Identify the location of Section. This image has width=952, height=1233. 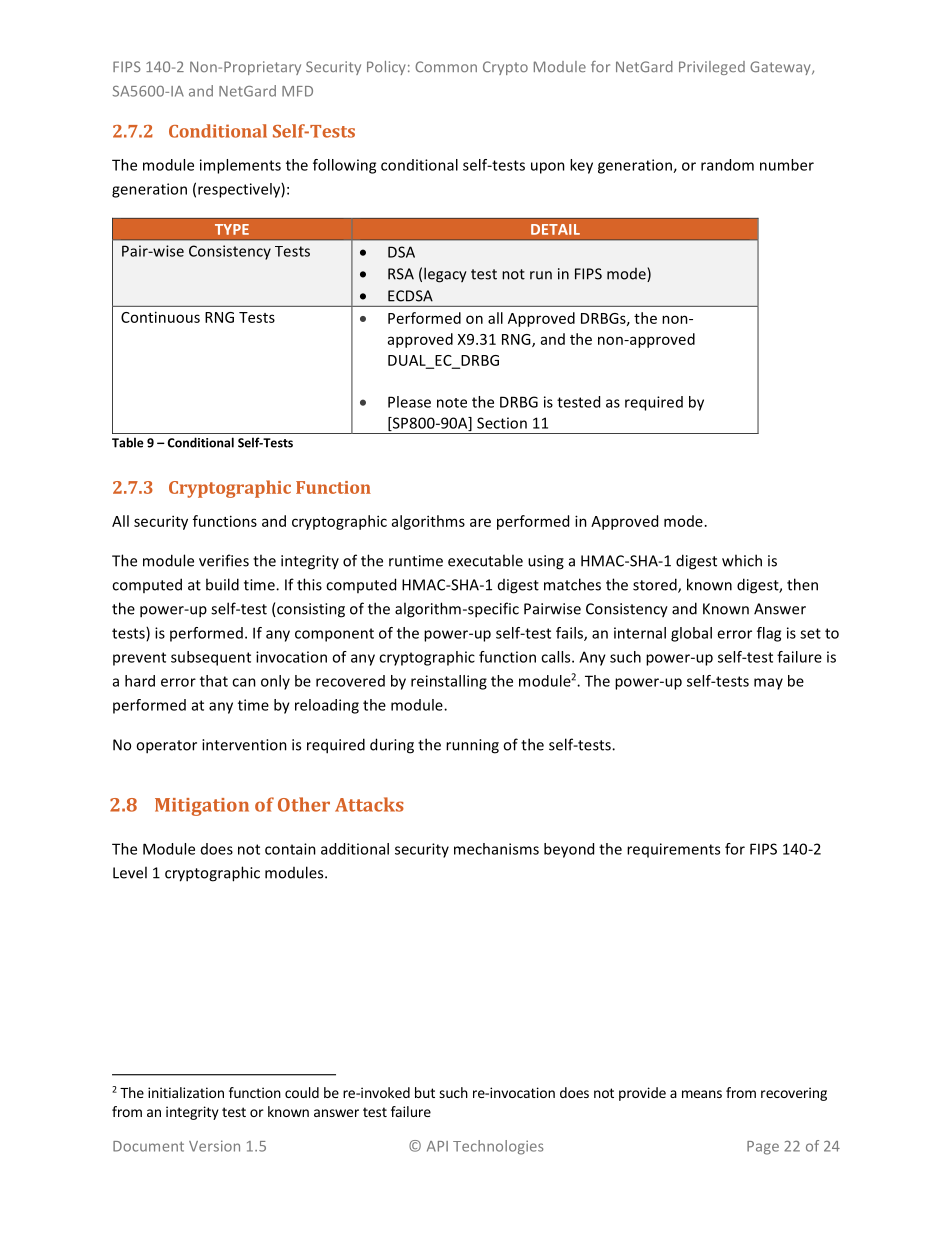
(502, 423).
